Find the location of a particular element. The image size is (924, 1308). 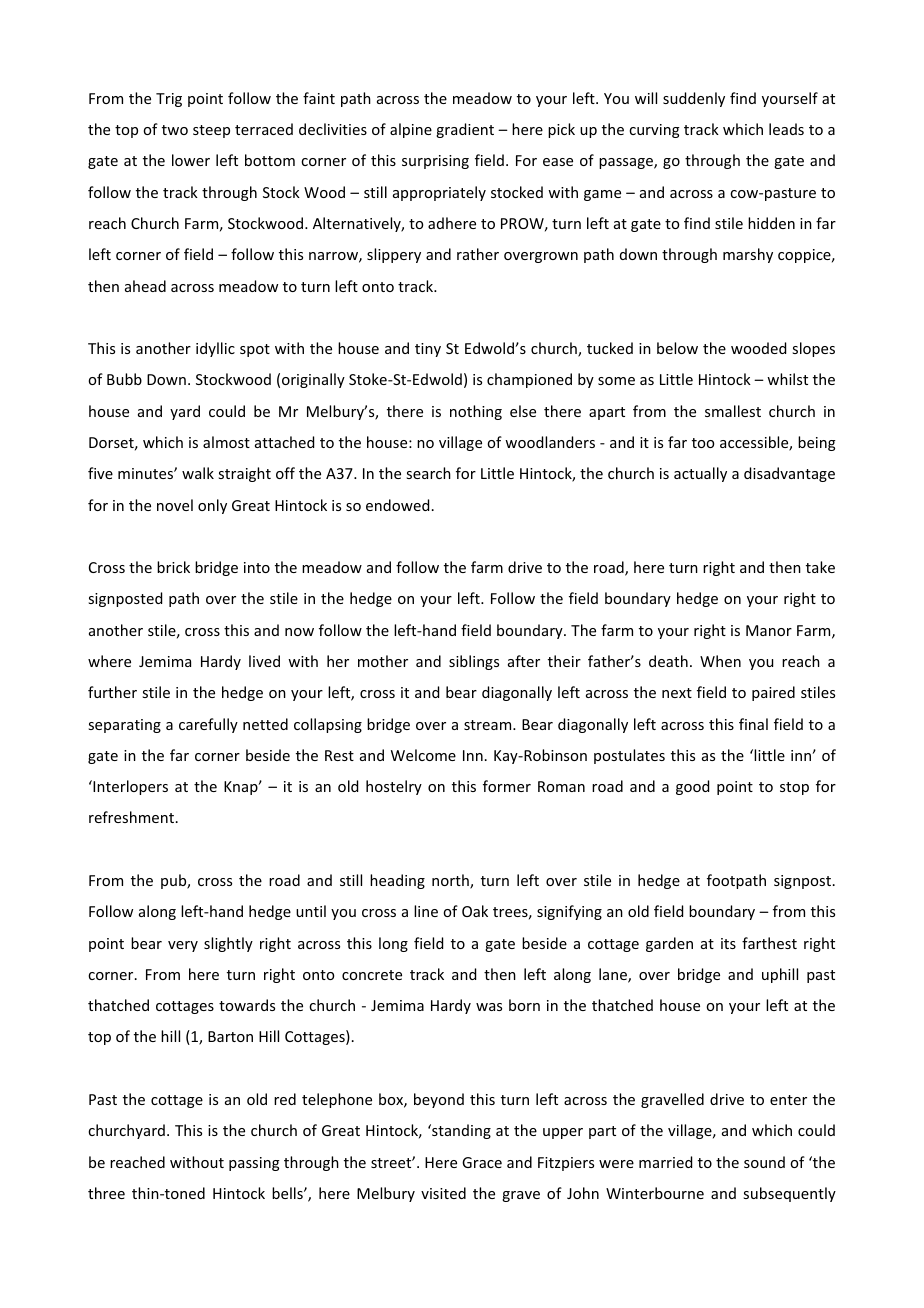

When is located at coordinates (720, 661).
